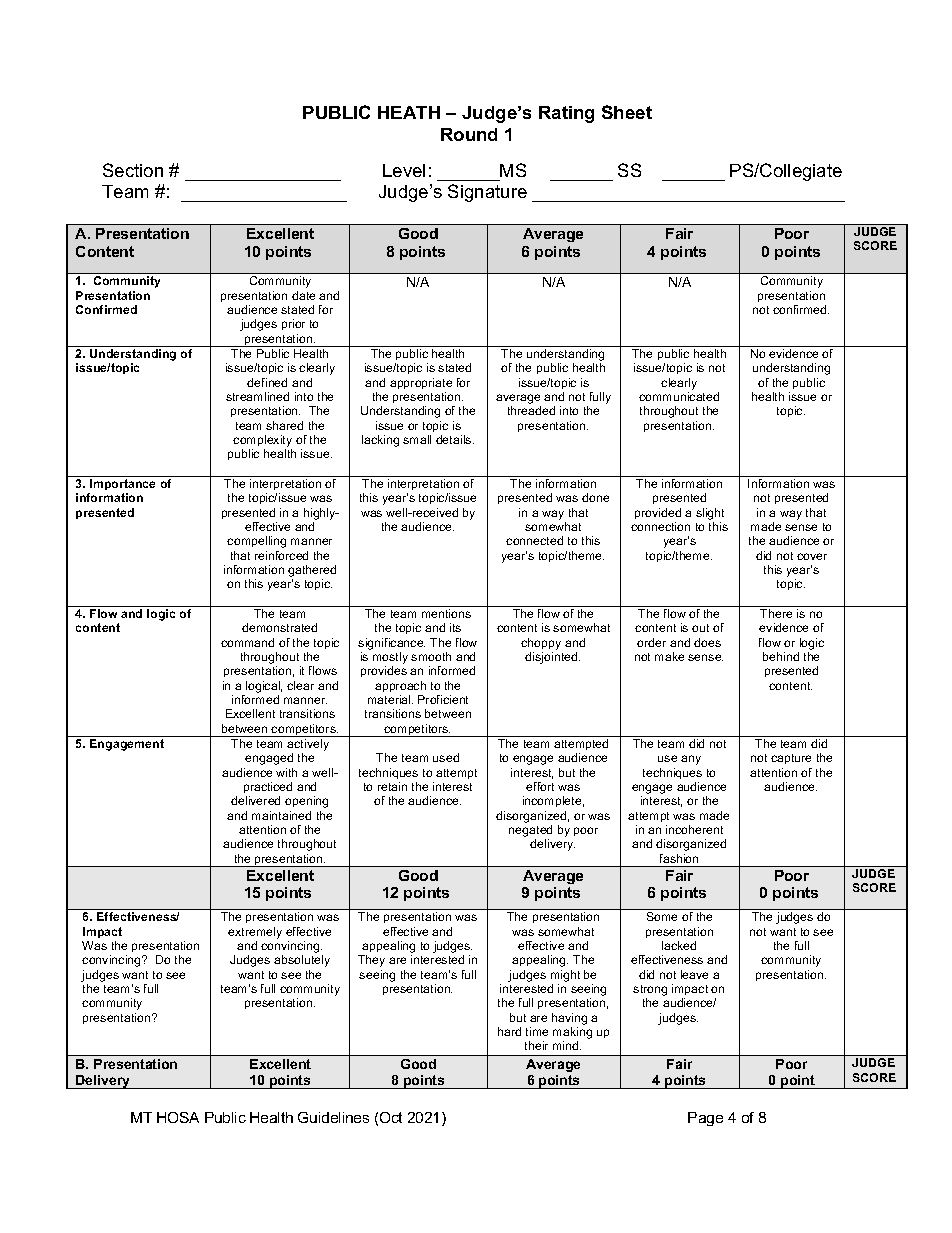  I want to click on delivered, so click(255, 800).
